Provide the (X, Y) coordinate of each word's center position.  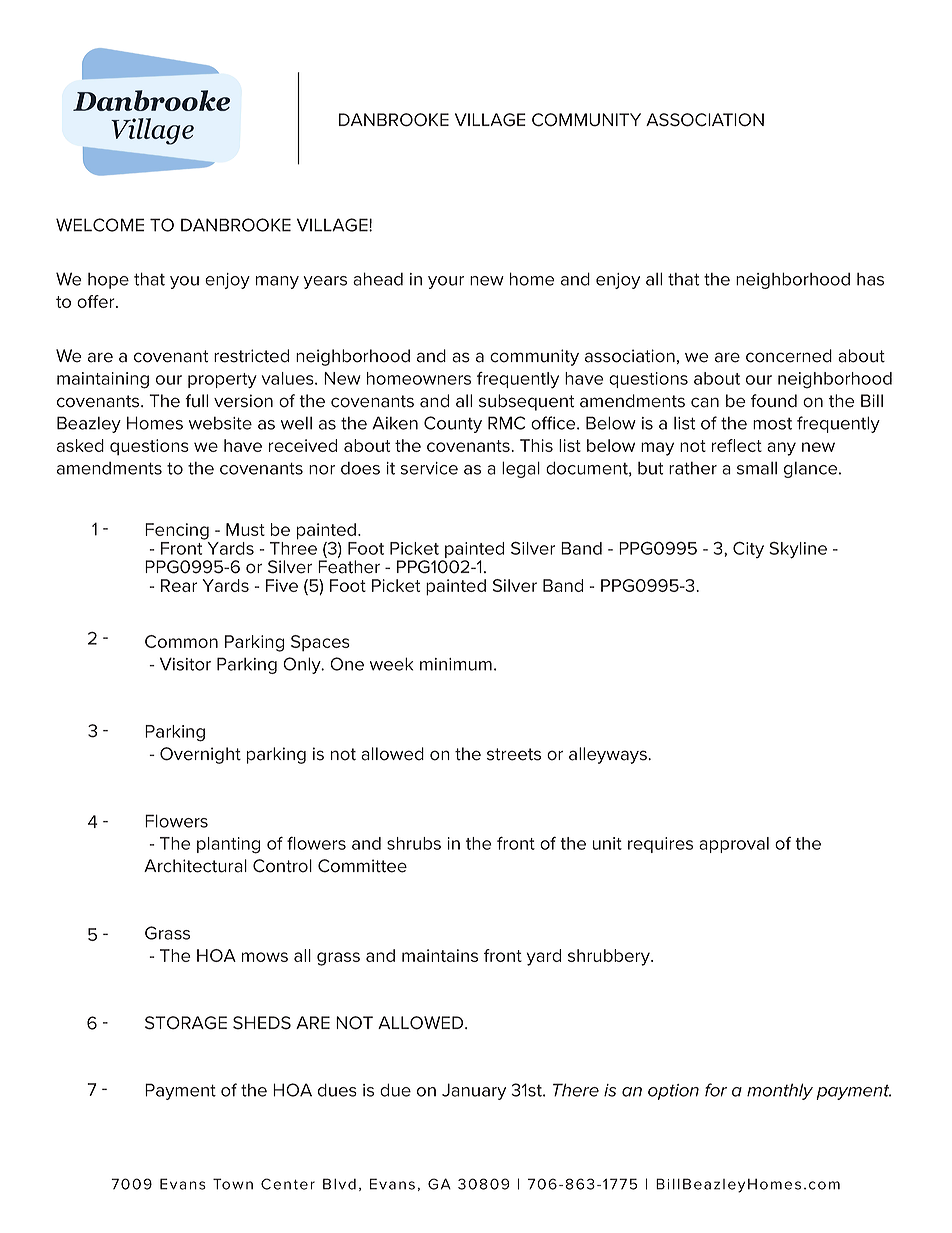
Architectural (195, 866)
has (870, 279)
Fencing (177, 531)
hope (108, 281)
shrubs (414, 843)
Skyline (798, 550)
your (446, 282)
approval (734, 845)
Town (233, 1184)
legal (521, 469)
